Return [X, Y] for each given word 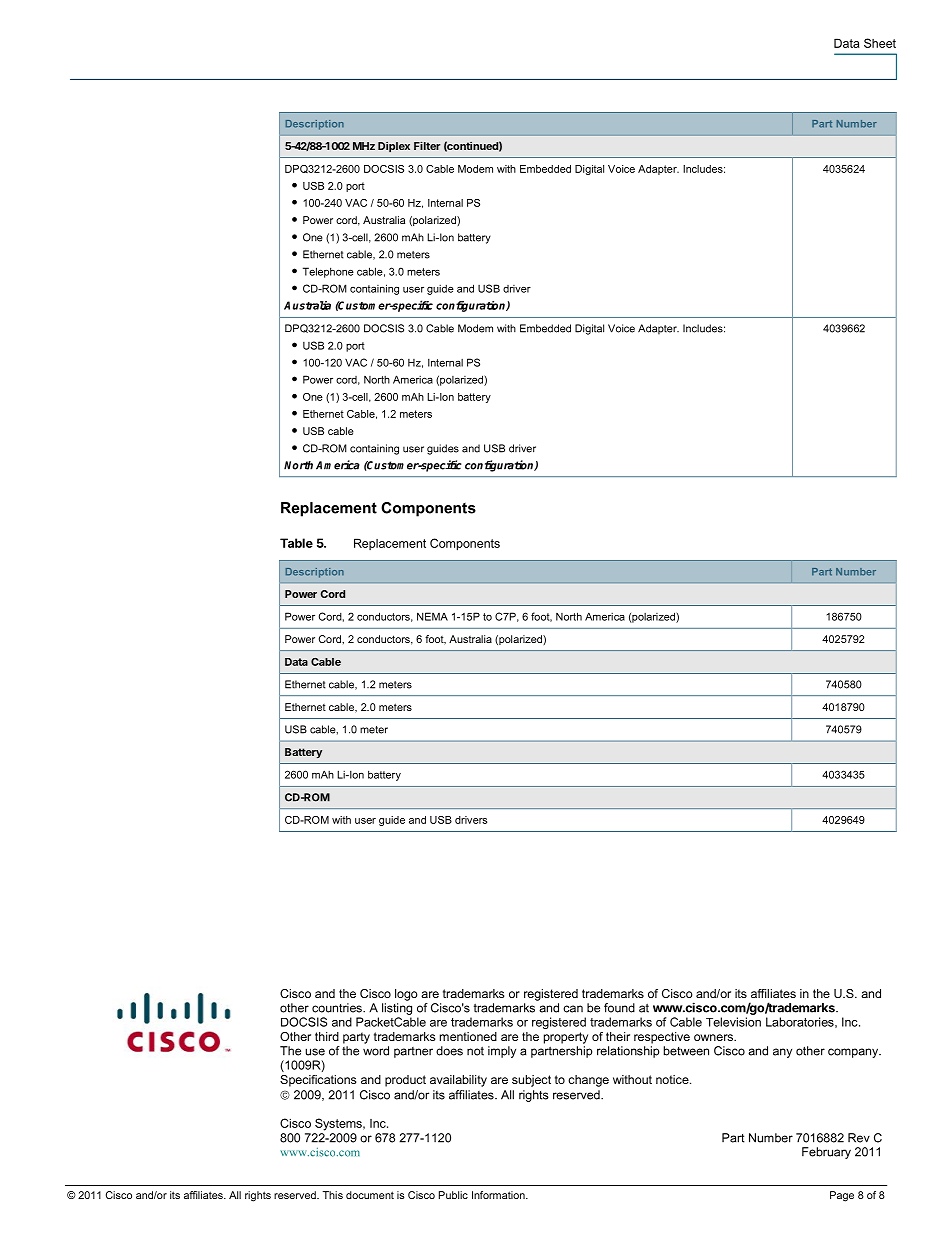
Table [296, 543]
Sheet [880, 43]
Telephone [328, 272]
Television [733, 1022]
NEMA [432, 616]
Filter [427, 145]
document [370, 1195]
